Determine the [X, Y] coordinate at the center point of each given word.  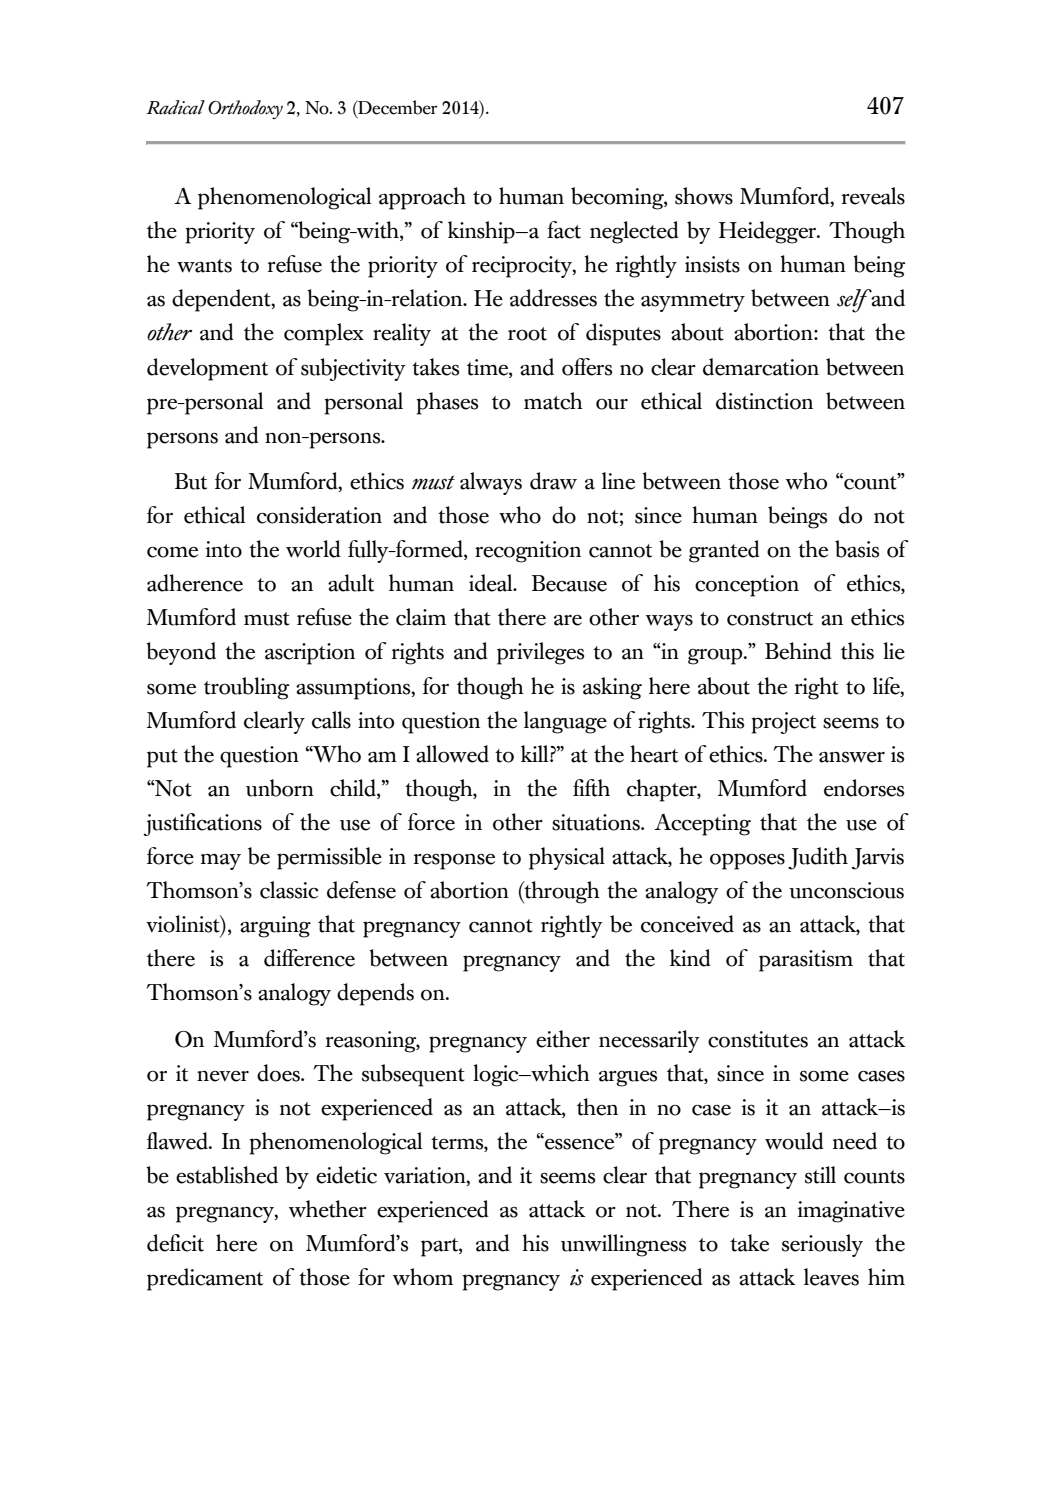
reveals [873, 196]
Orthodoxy [245, 109]
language [565, 722]
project [783, 723]
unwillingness [623, 1245]
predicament [205, 1279]
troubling [246, 688]
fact [564, 230]
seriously [822, 1245]
